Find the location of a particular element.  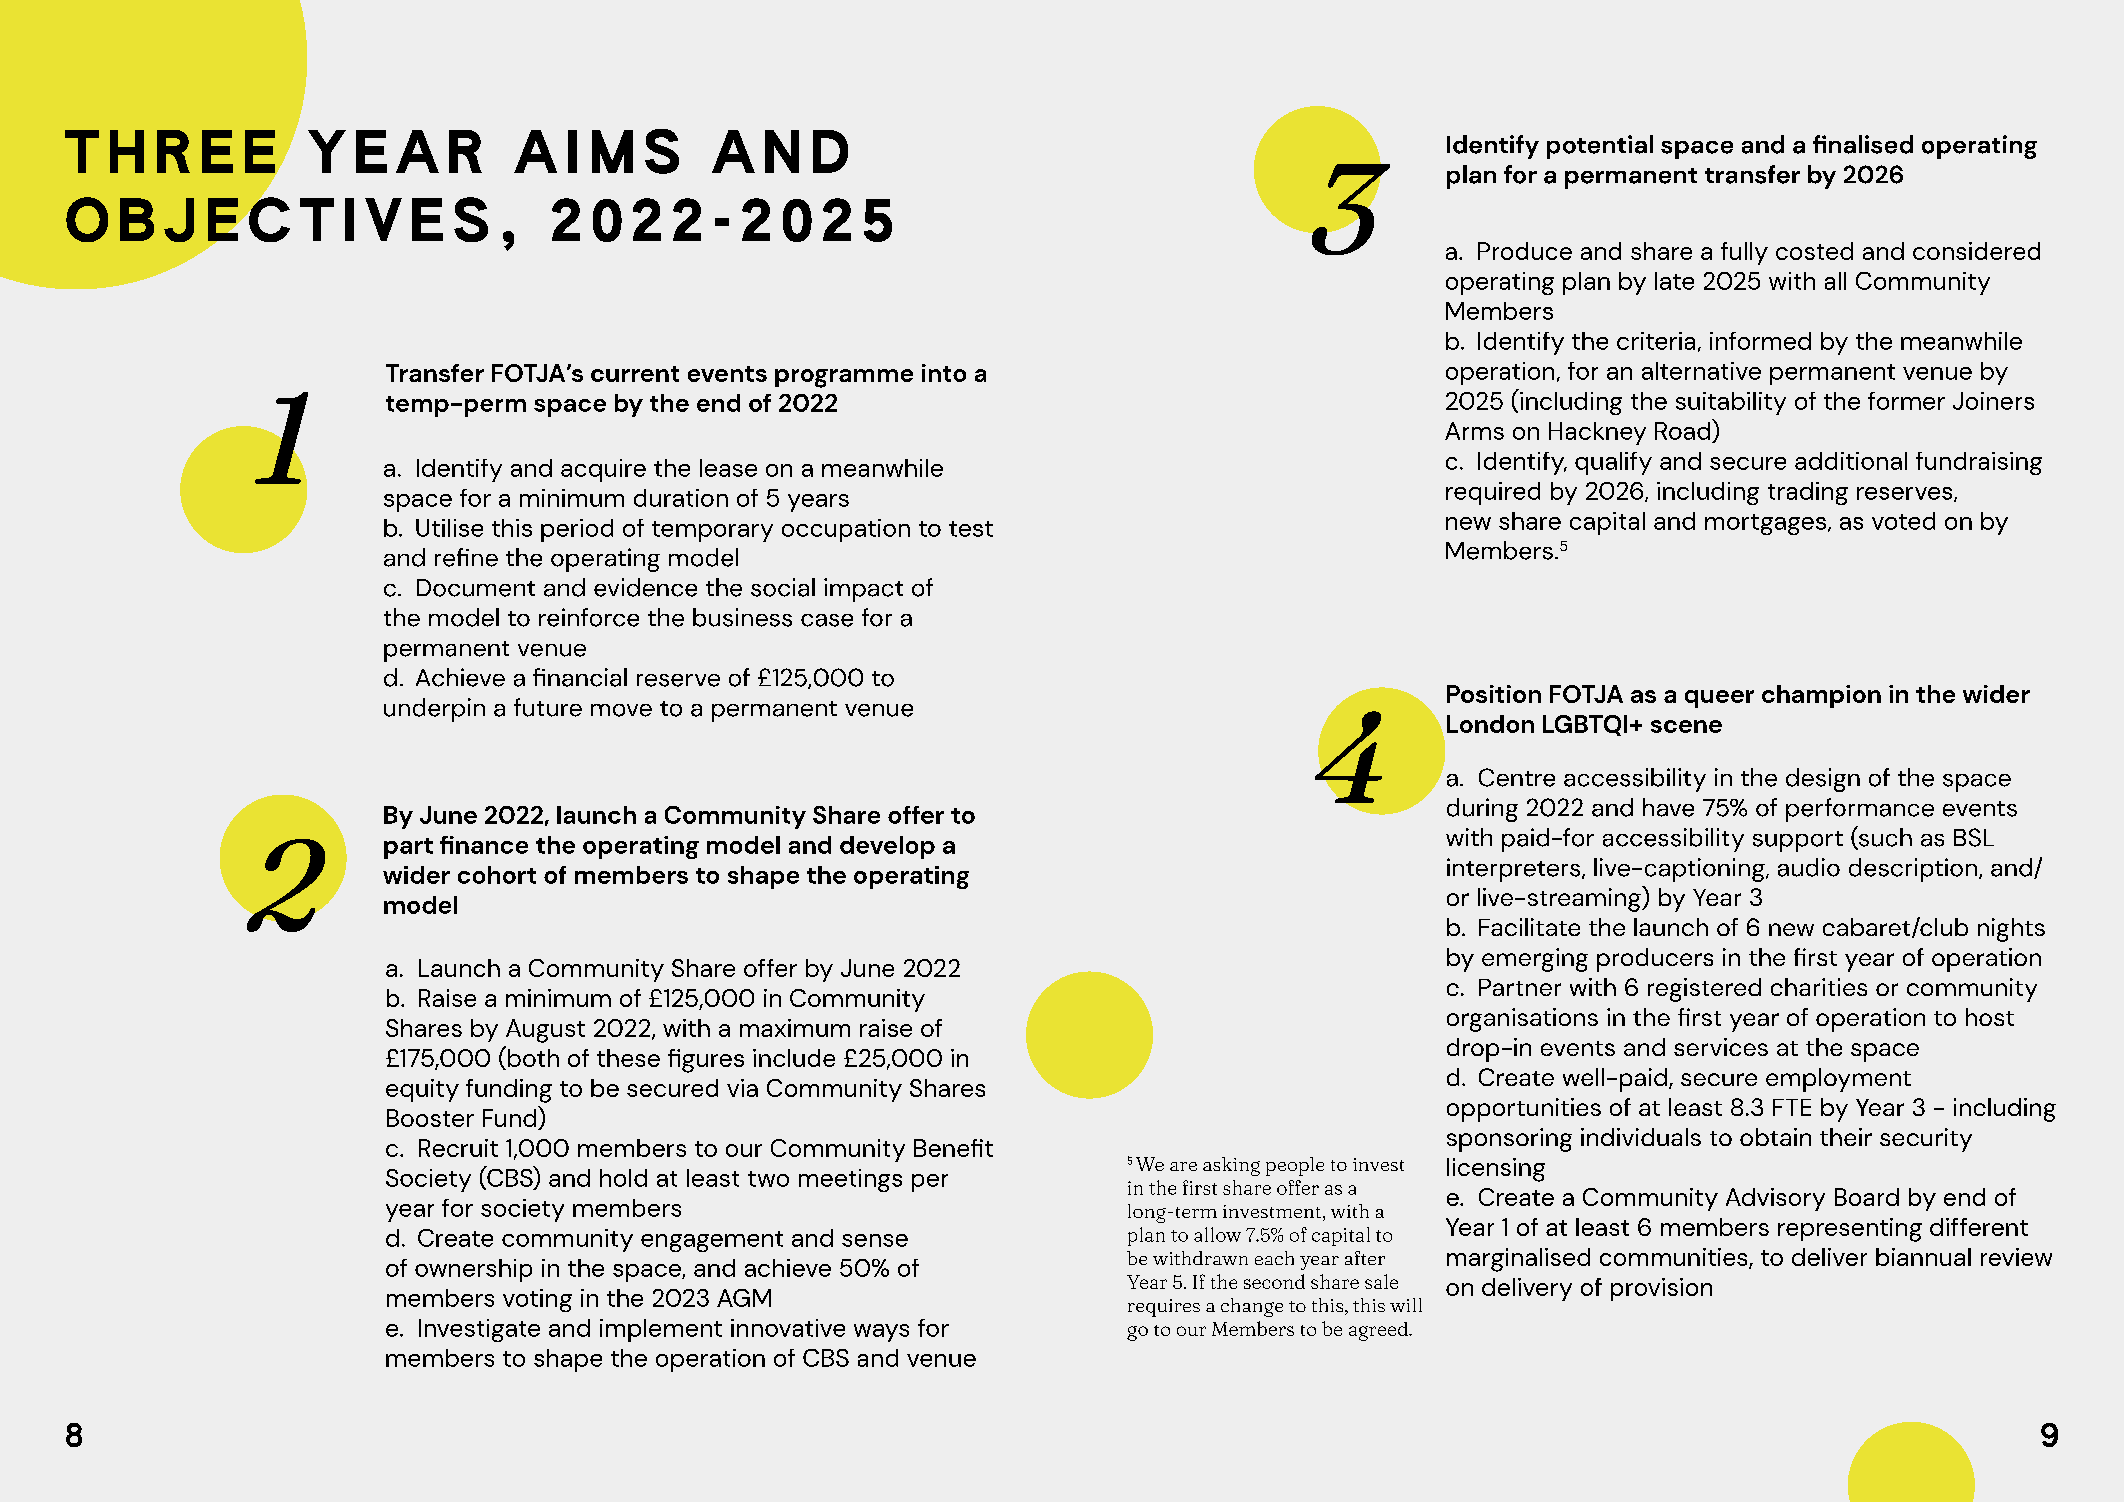

Benefit is located at coordinates (953, 1148).
